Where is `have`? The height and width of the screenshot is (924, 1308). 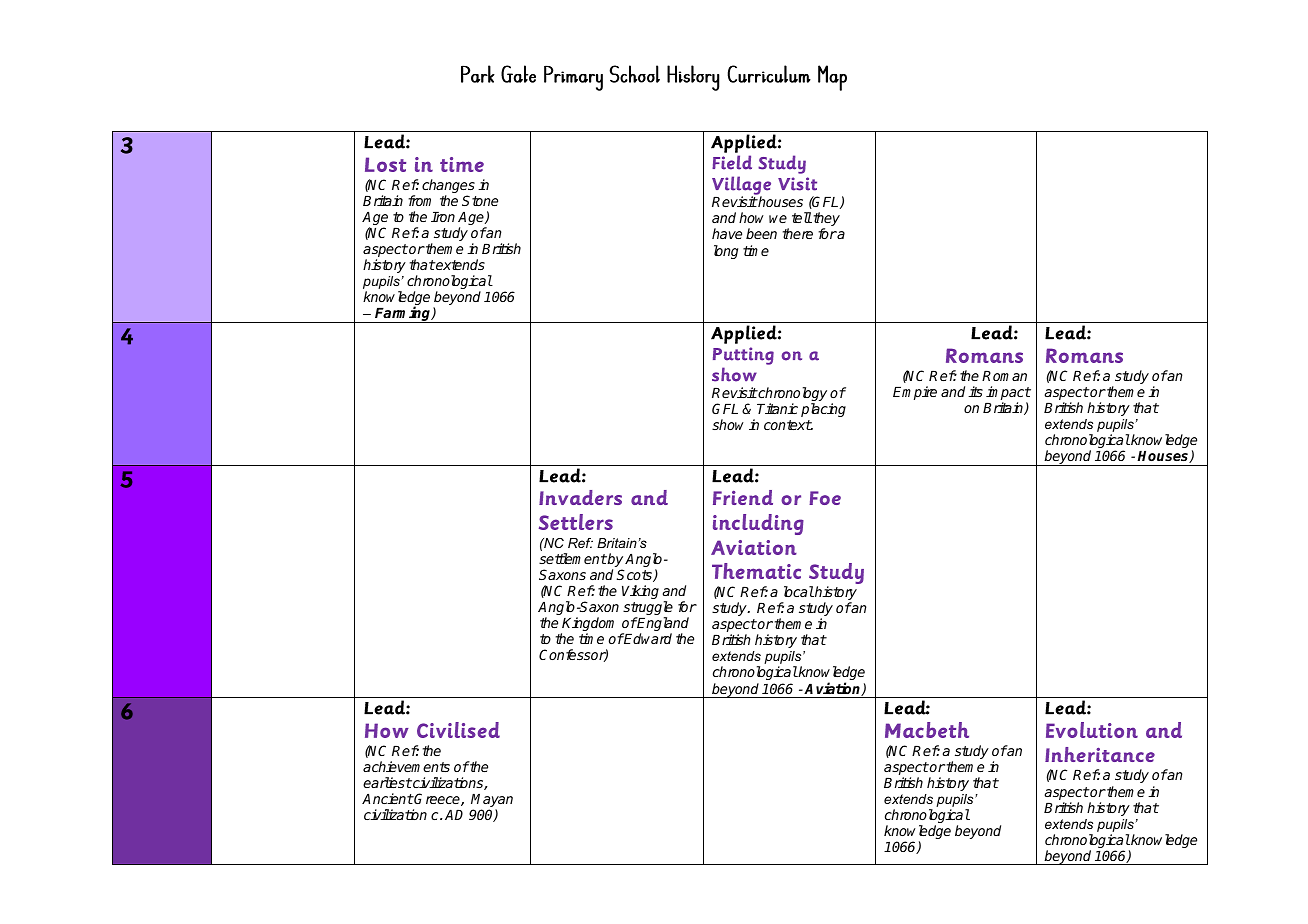 have is located at coordinates (727, 233).
